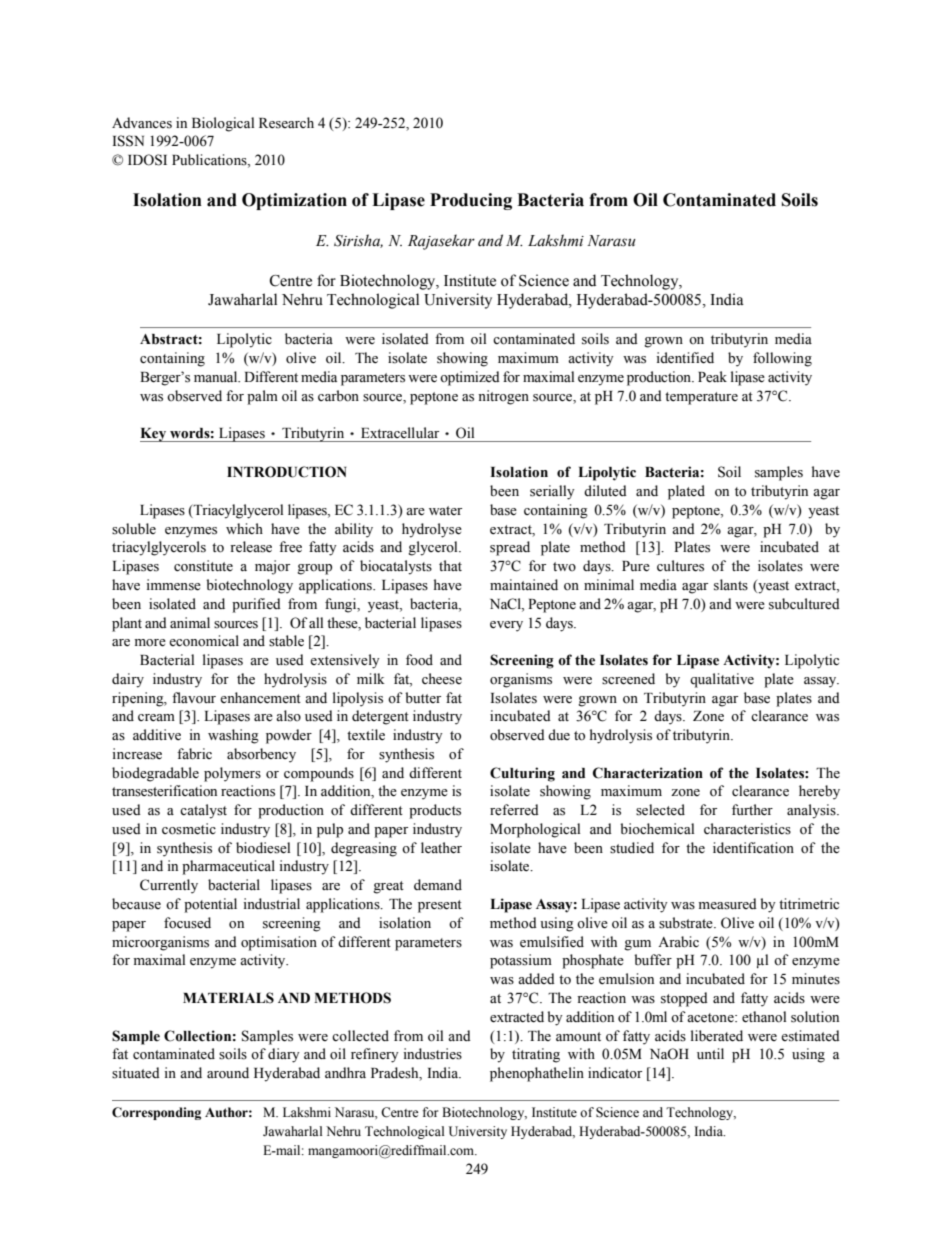 The width and height of the screenshot is (952, 1233). I want to click on Producing, so click(471, 201).
